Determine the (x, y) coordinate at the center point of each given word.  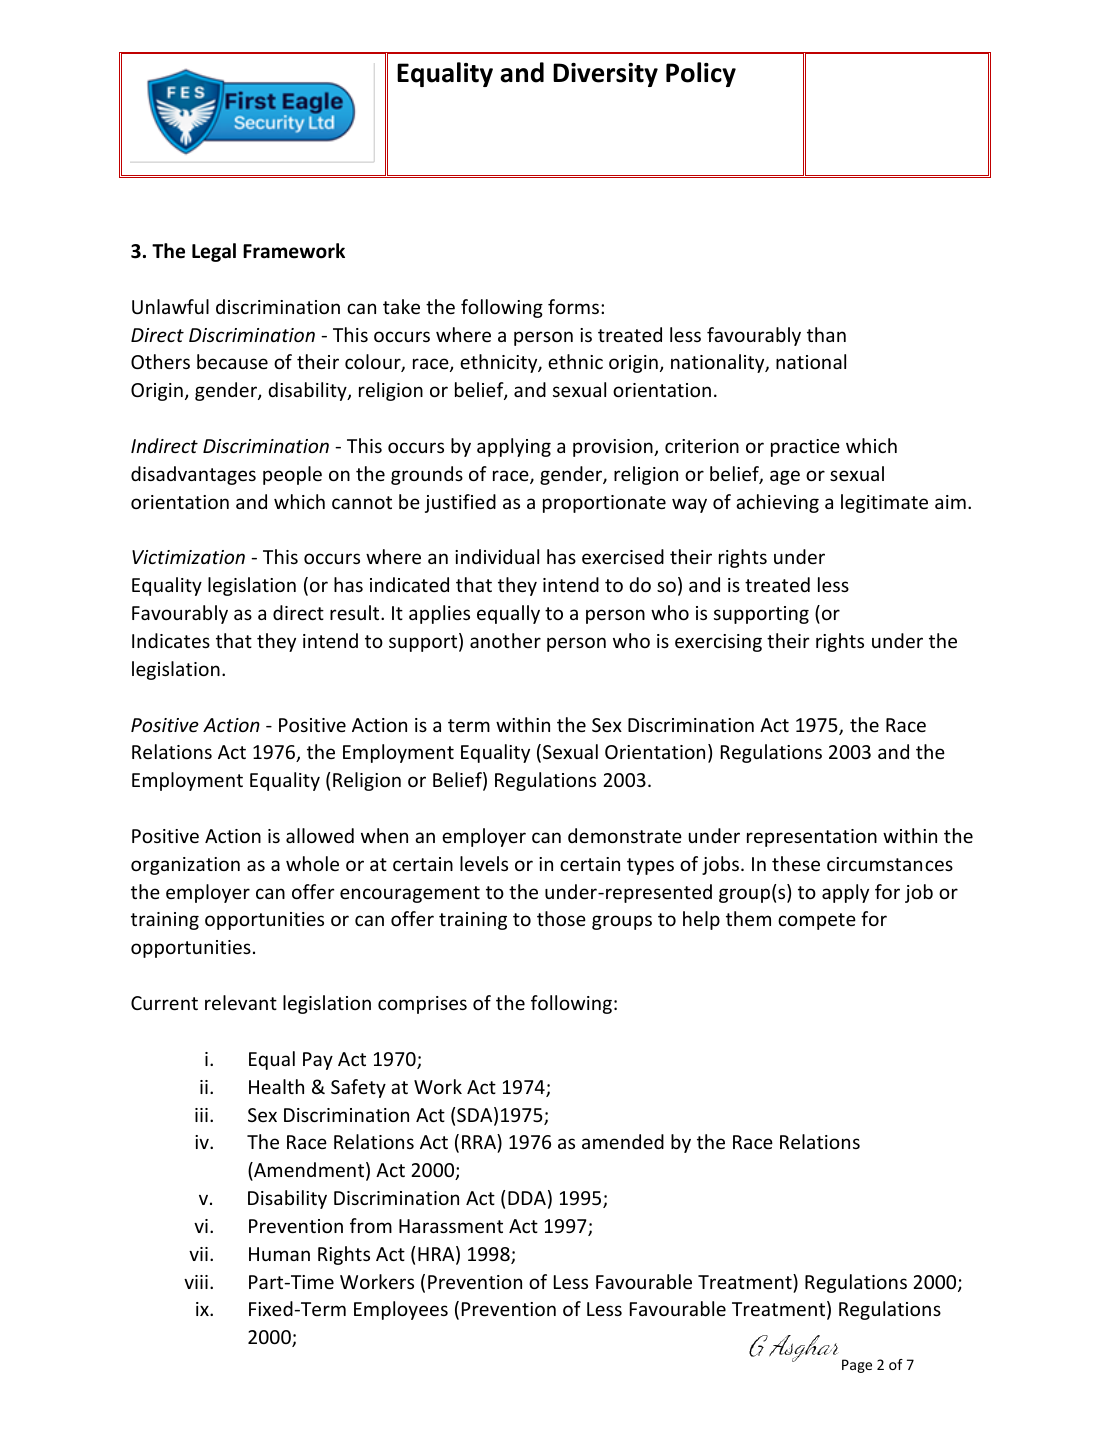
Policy (701, 74)
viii (196, 1282)
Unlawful (170, 306)
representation (812, 838)
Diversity (605, 75)
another (505, 640)
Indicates (171, 640)
